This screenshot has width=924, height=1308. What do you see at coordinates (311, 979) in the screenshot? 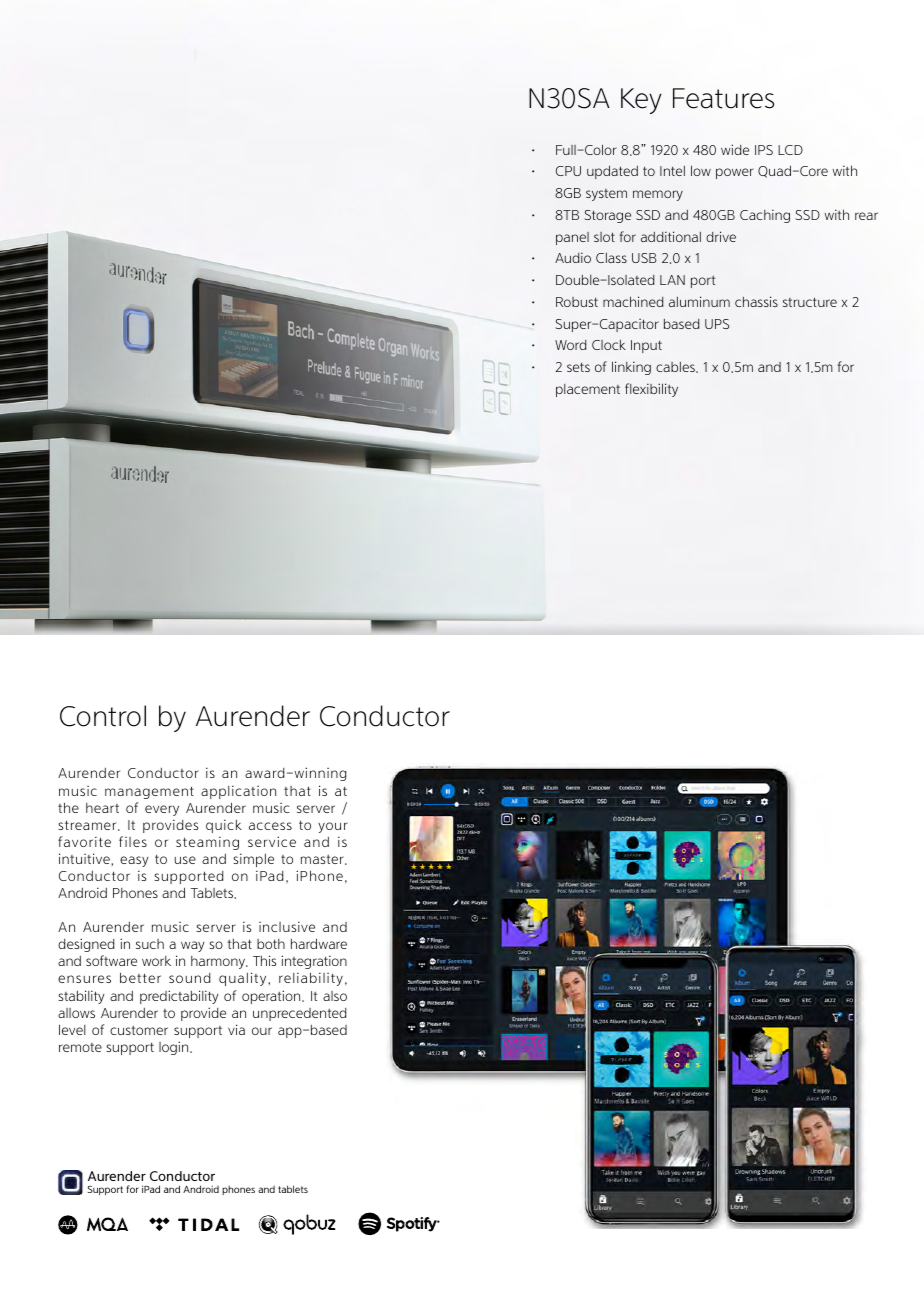
I see `reliability` at bounding box center [311, 979].
